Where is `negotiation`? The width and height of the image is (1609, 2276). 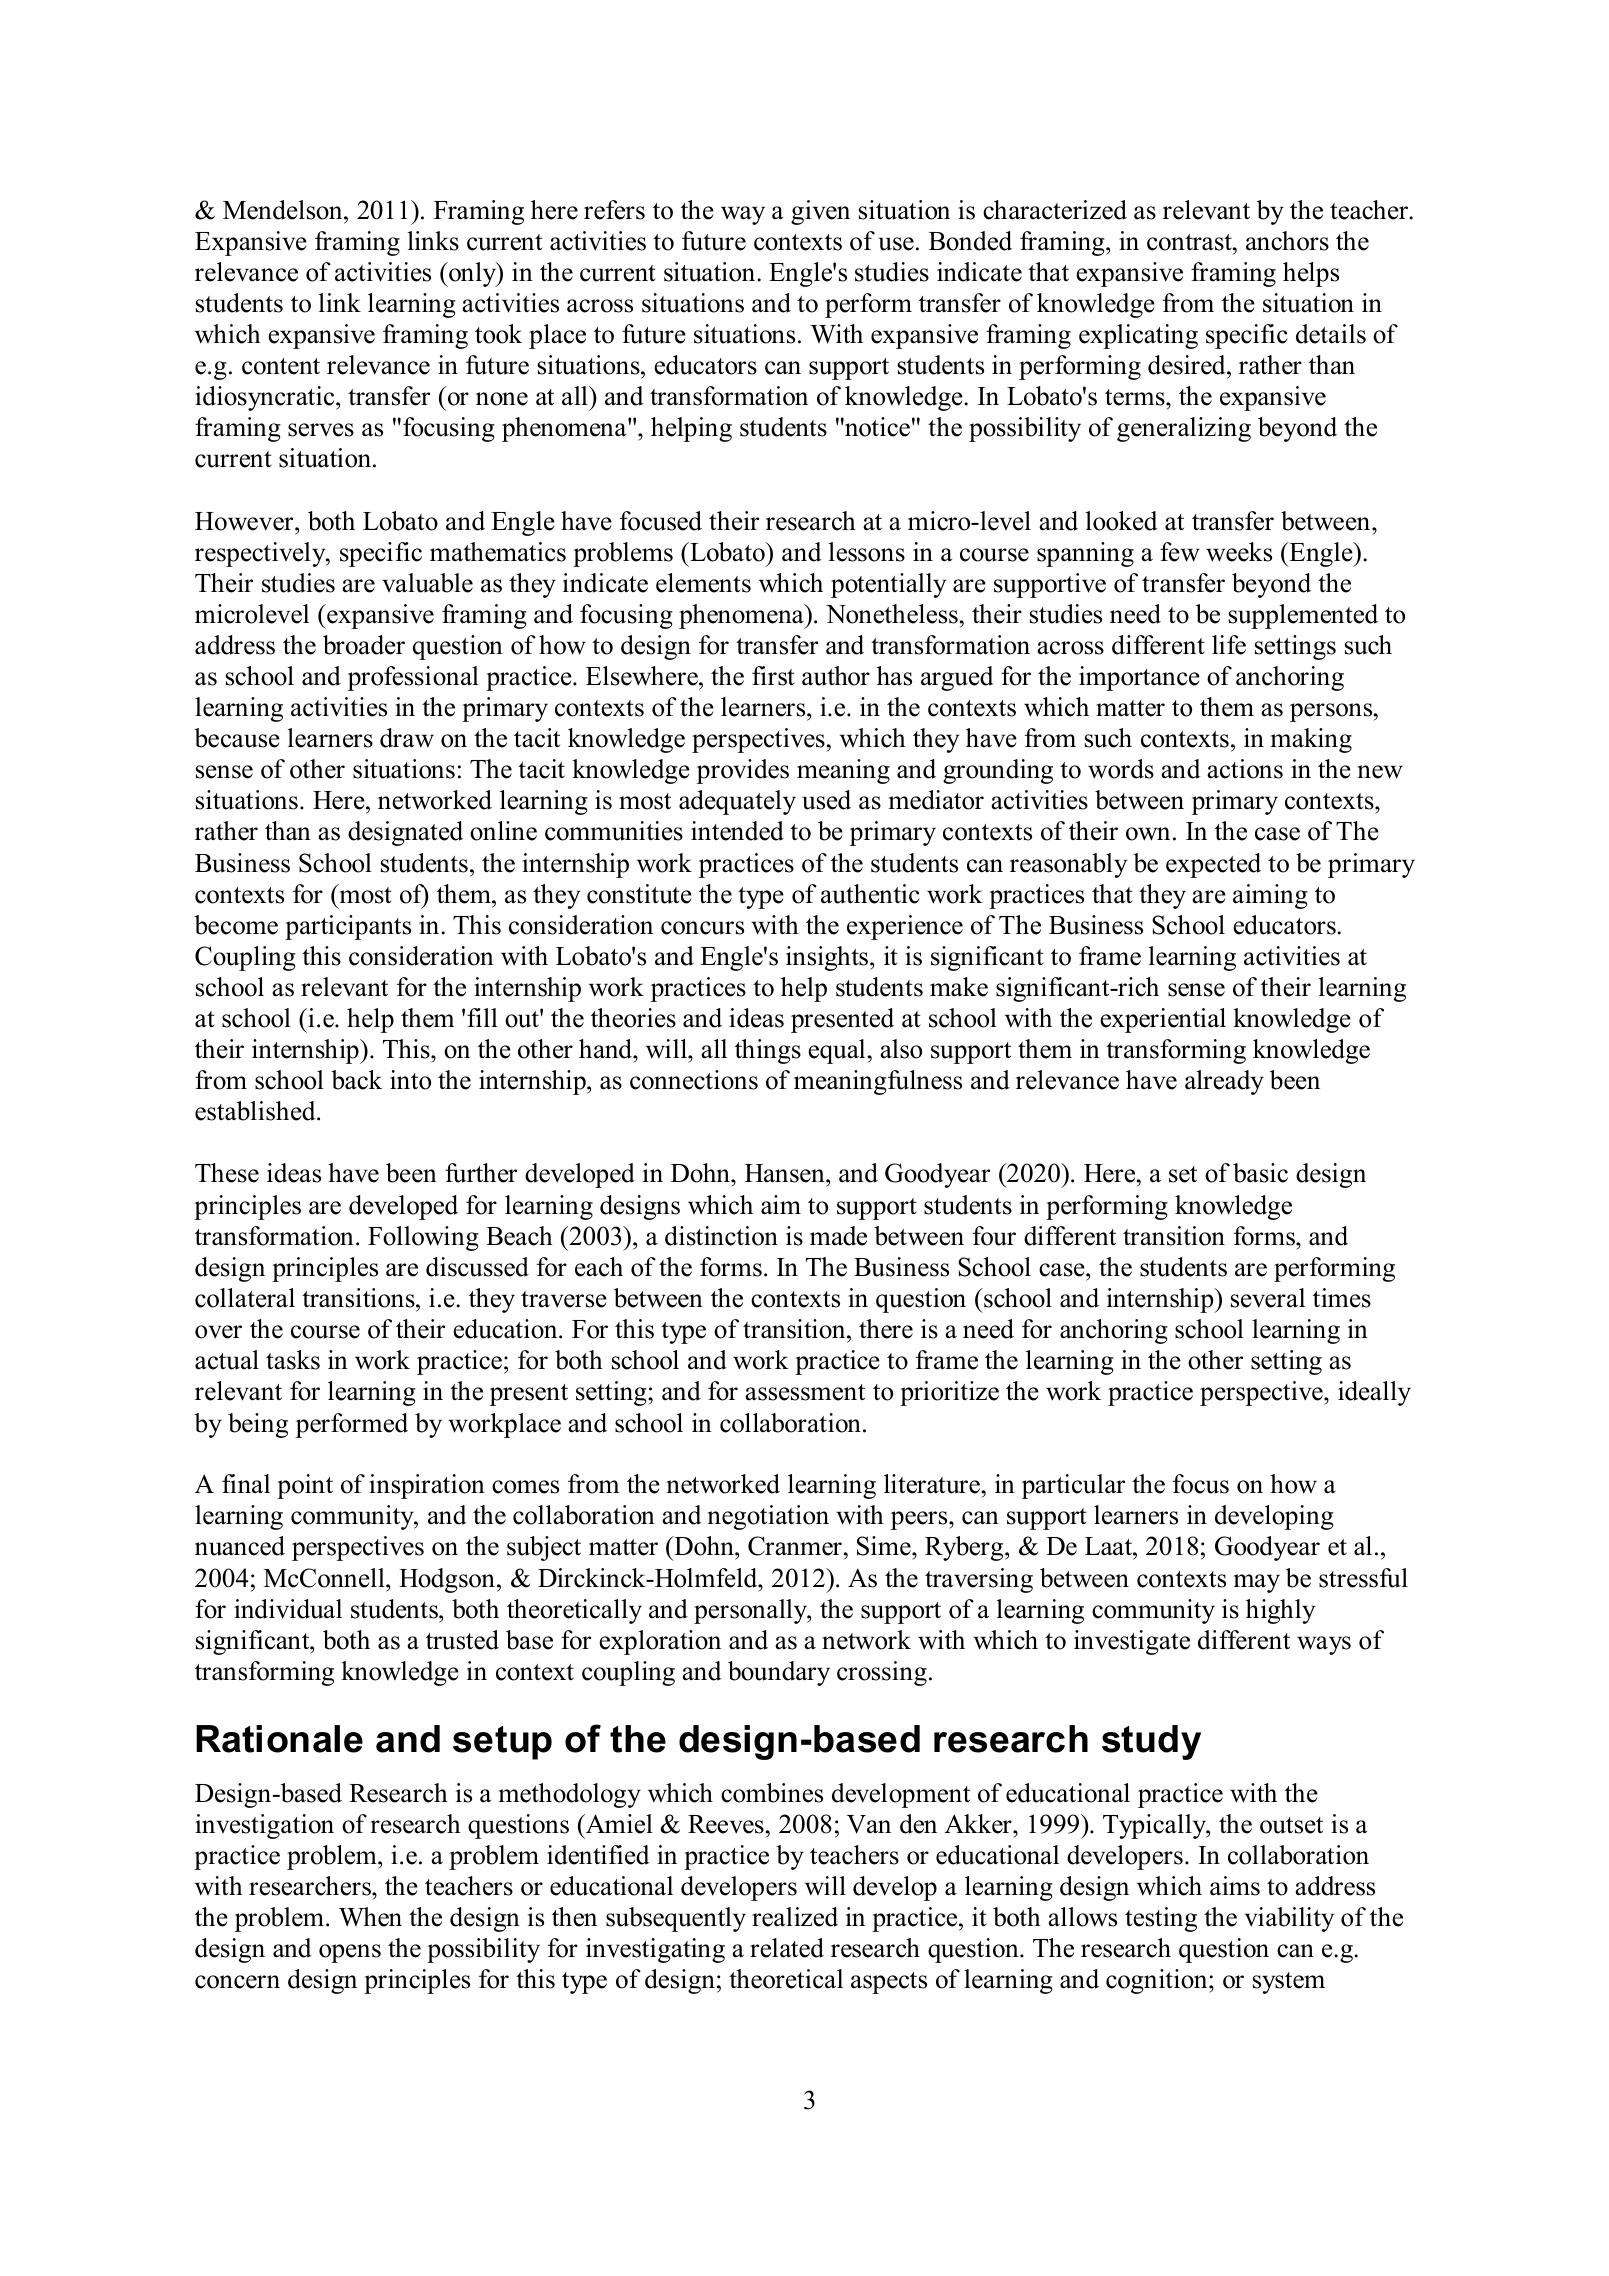 negotiation is located at coordinates (768, 1517).
